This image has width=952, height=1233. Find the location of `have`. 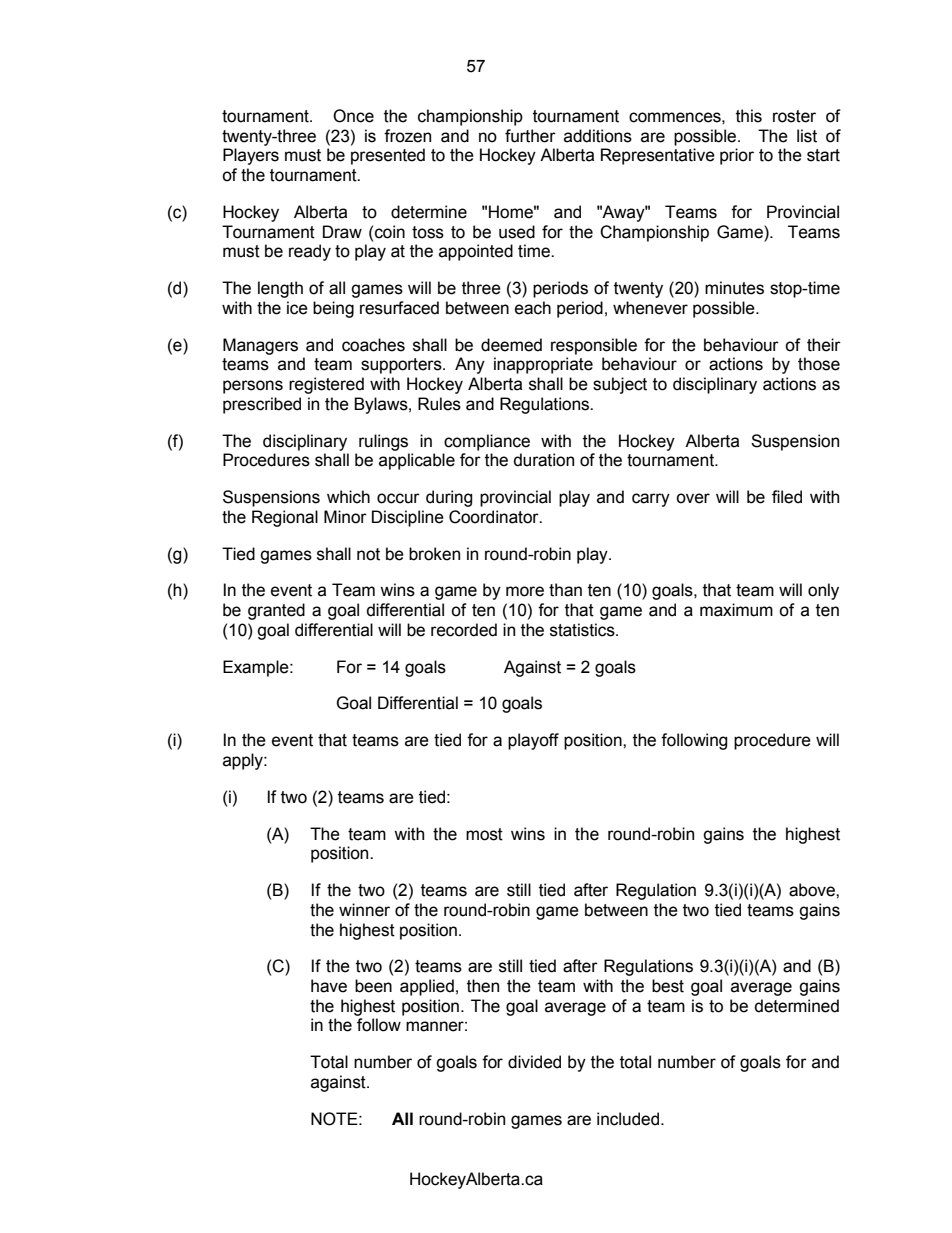

have is located at coordinates (329, 986).
